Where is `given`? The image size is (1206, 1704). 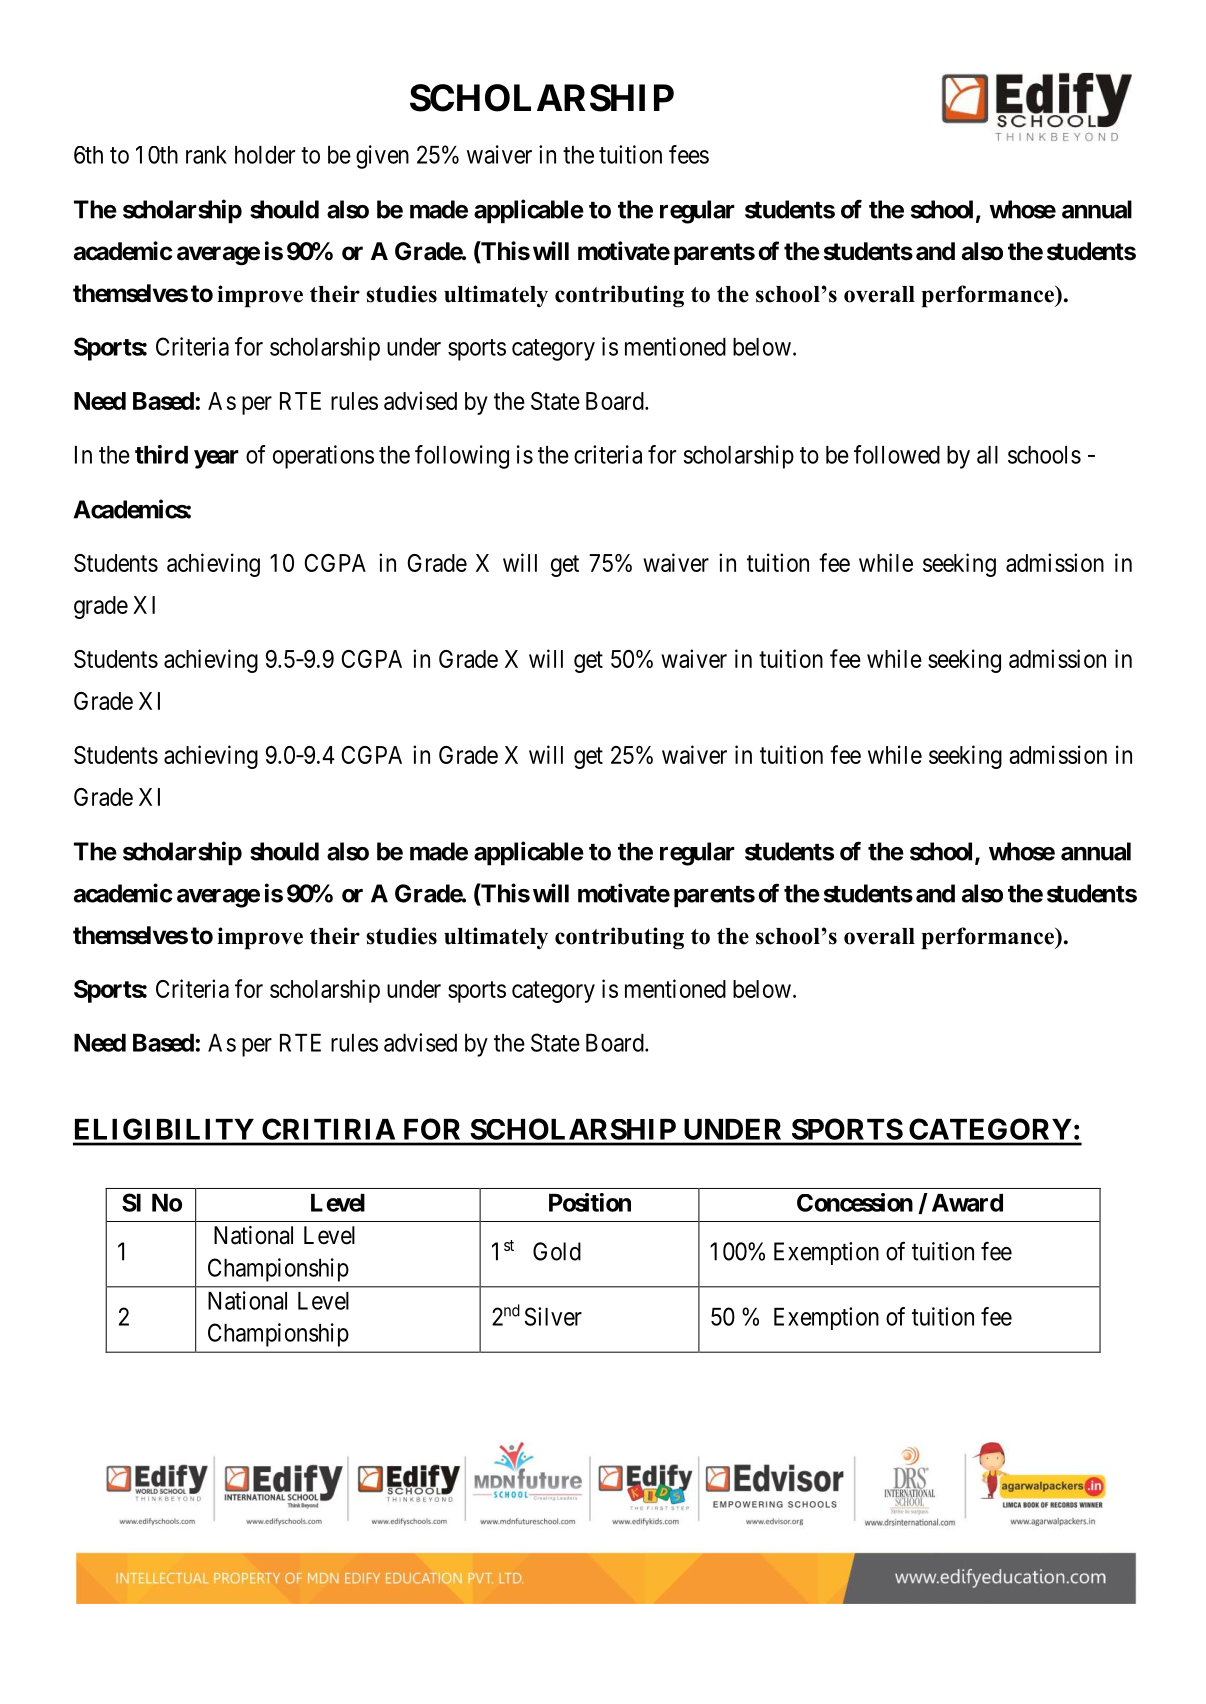
given is located at coordinates (382, 157).
